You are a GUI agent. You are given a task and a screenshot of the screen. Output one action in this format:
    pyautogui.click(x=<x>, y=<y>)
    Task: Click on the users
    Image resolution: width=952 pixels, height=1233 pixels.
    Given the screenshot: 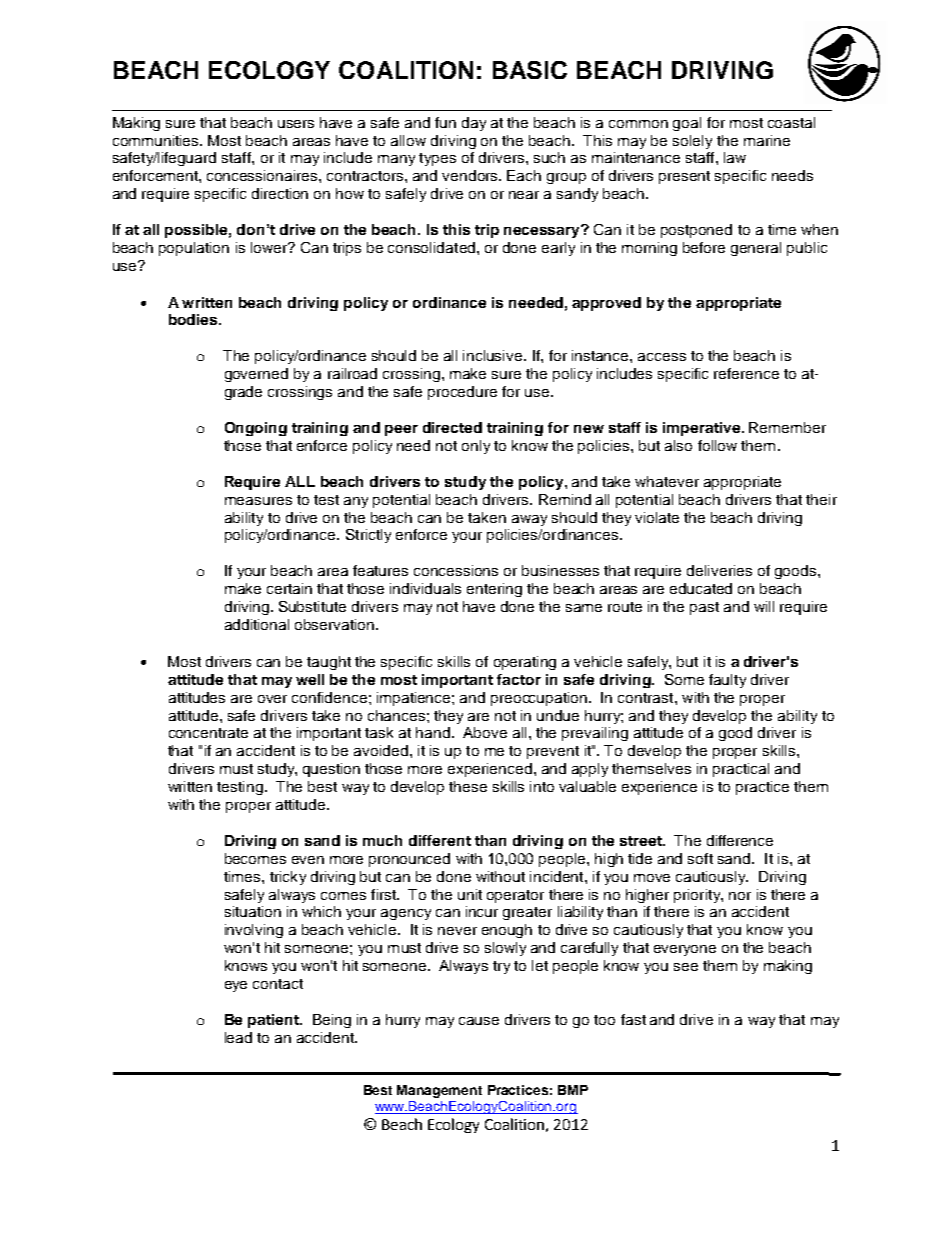 What is the action you would take?
    pyautogui.click(x=296, y=124)
